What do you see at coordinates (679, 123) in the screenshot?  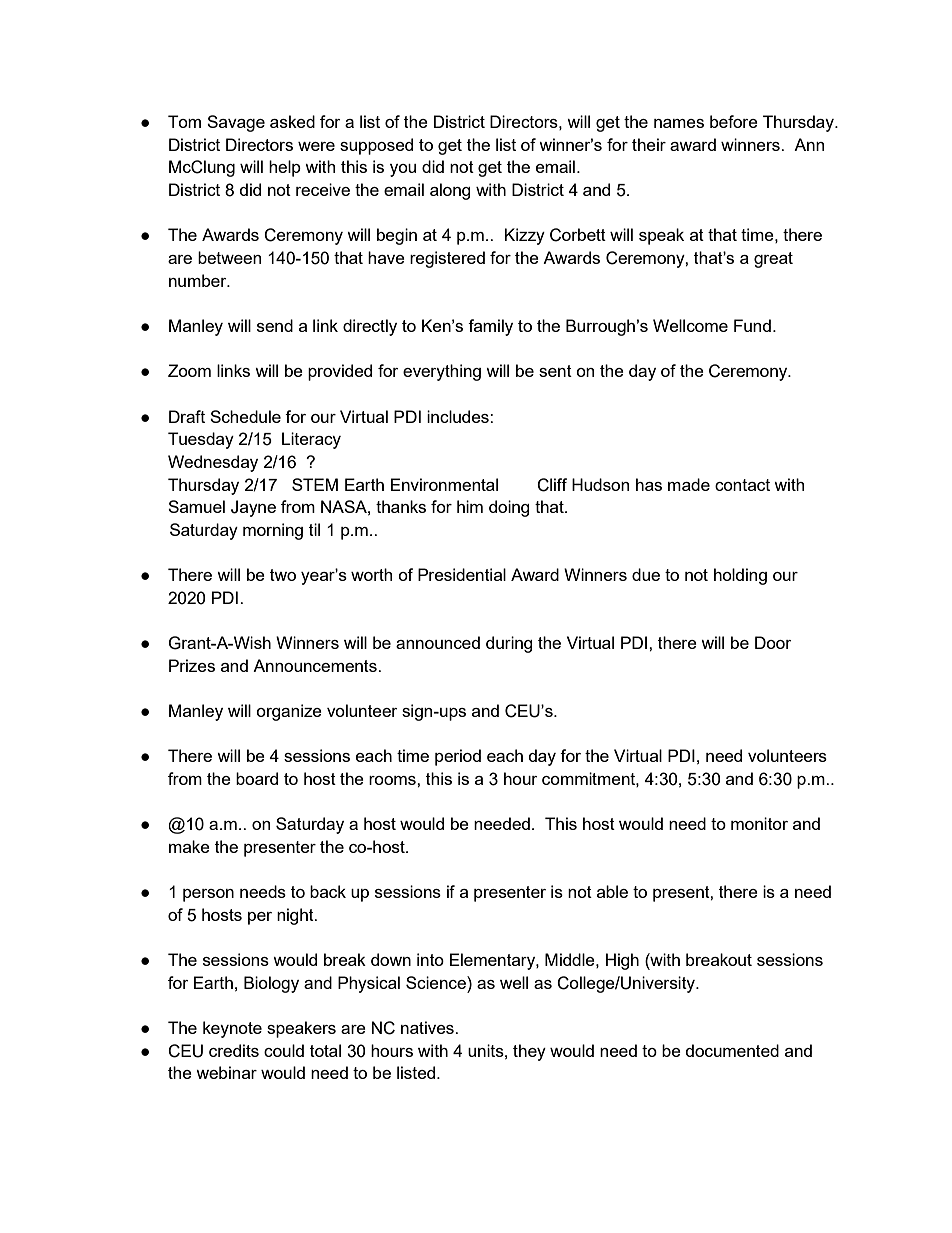 I see `names` at bounding box center [679, 123].
